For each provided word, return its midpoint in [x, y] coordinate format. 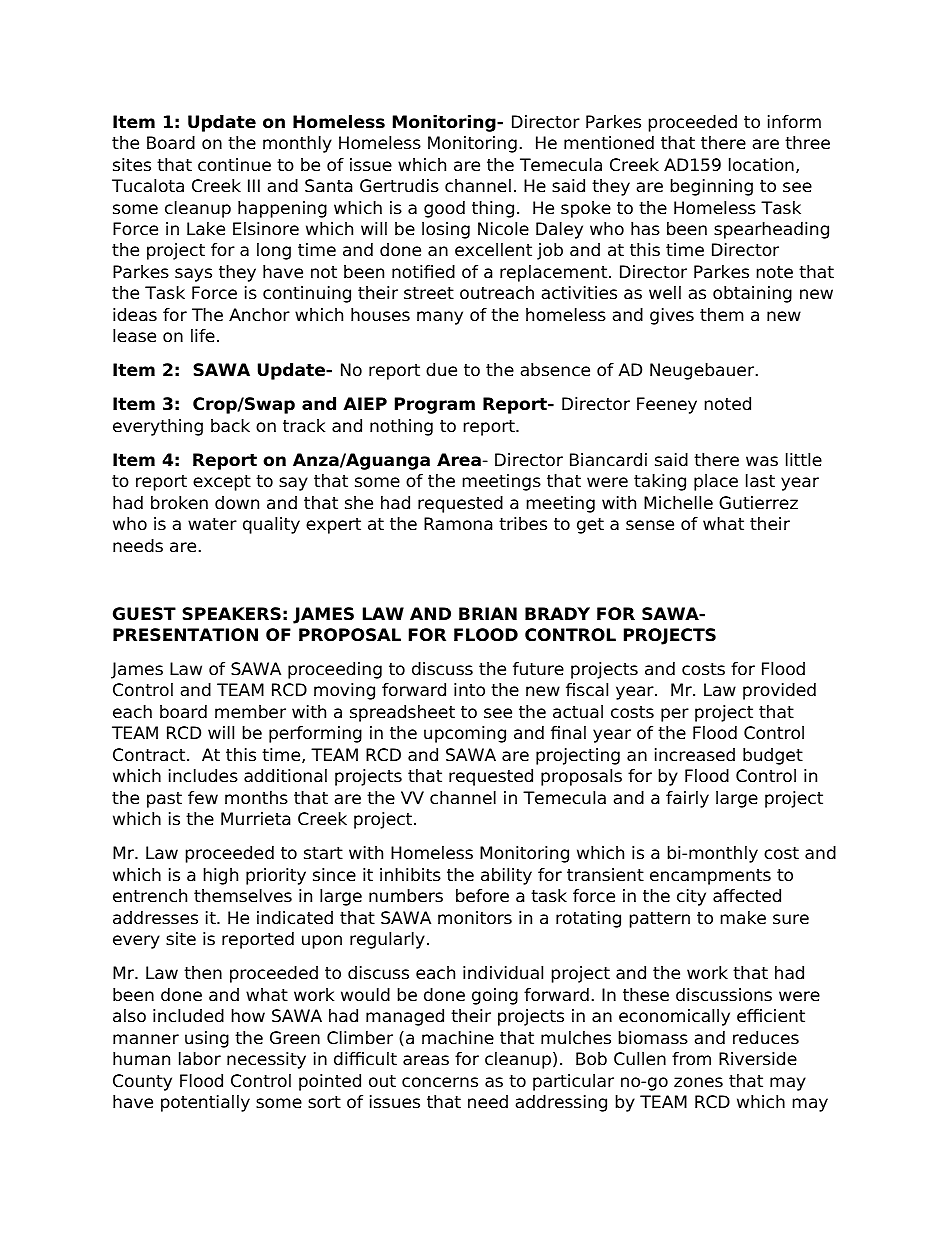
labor [200, 1059]
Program [435, 405]
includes [203, 776]
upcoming [465, 734]
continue [234, 165]
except [222, 483]
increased [695, 755]
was [762, 461]
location [761, 165]
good [444, 209]
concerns [440, 1082]
